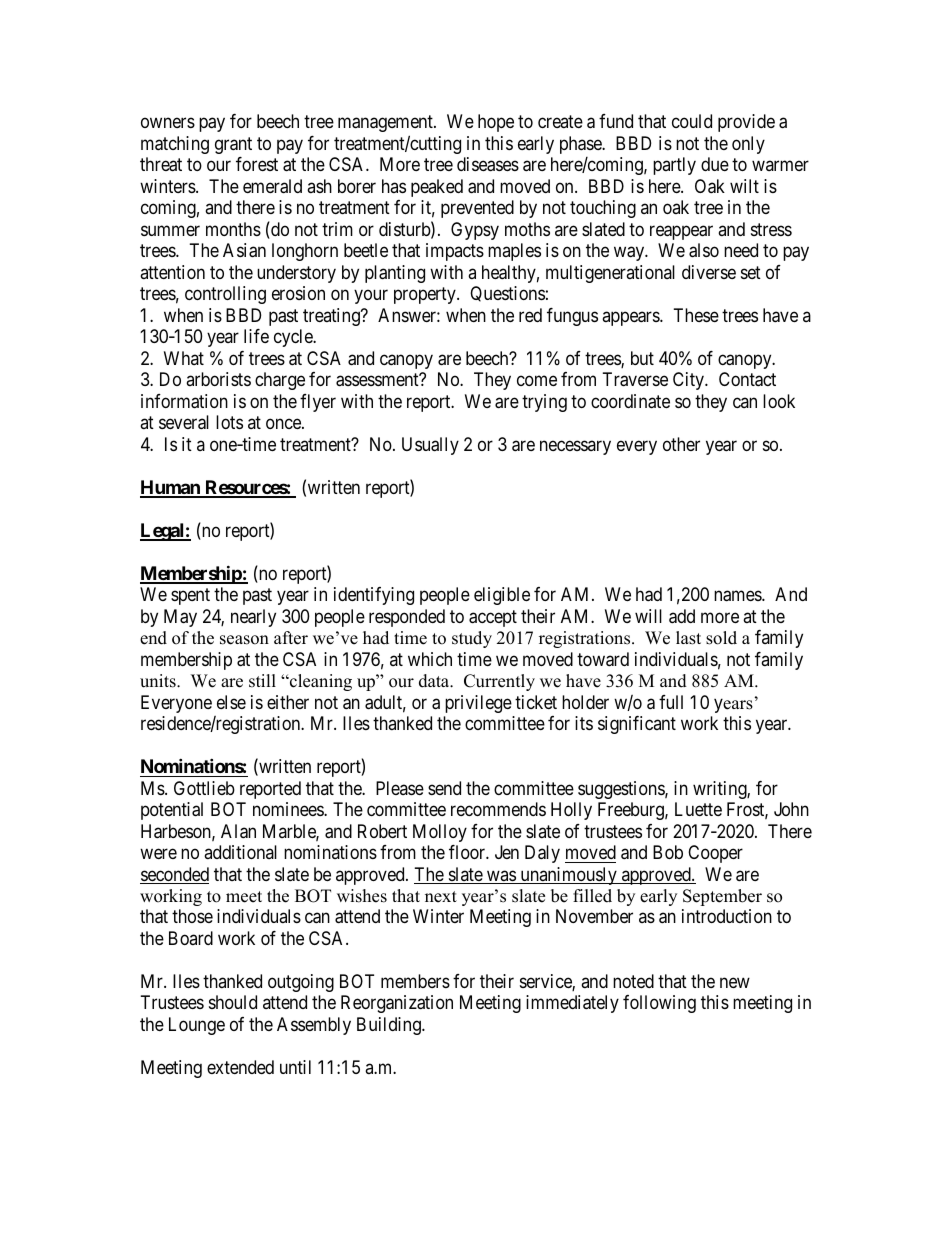  Describe the element at coordinates (390, 1026) in the screenshot. I see `Building` at that location.
